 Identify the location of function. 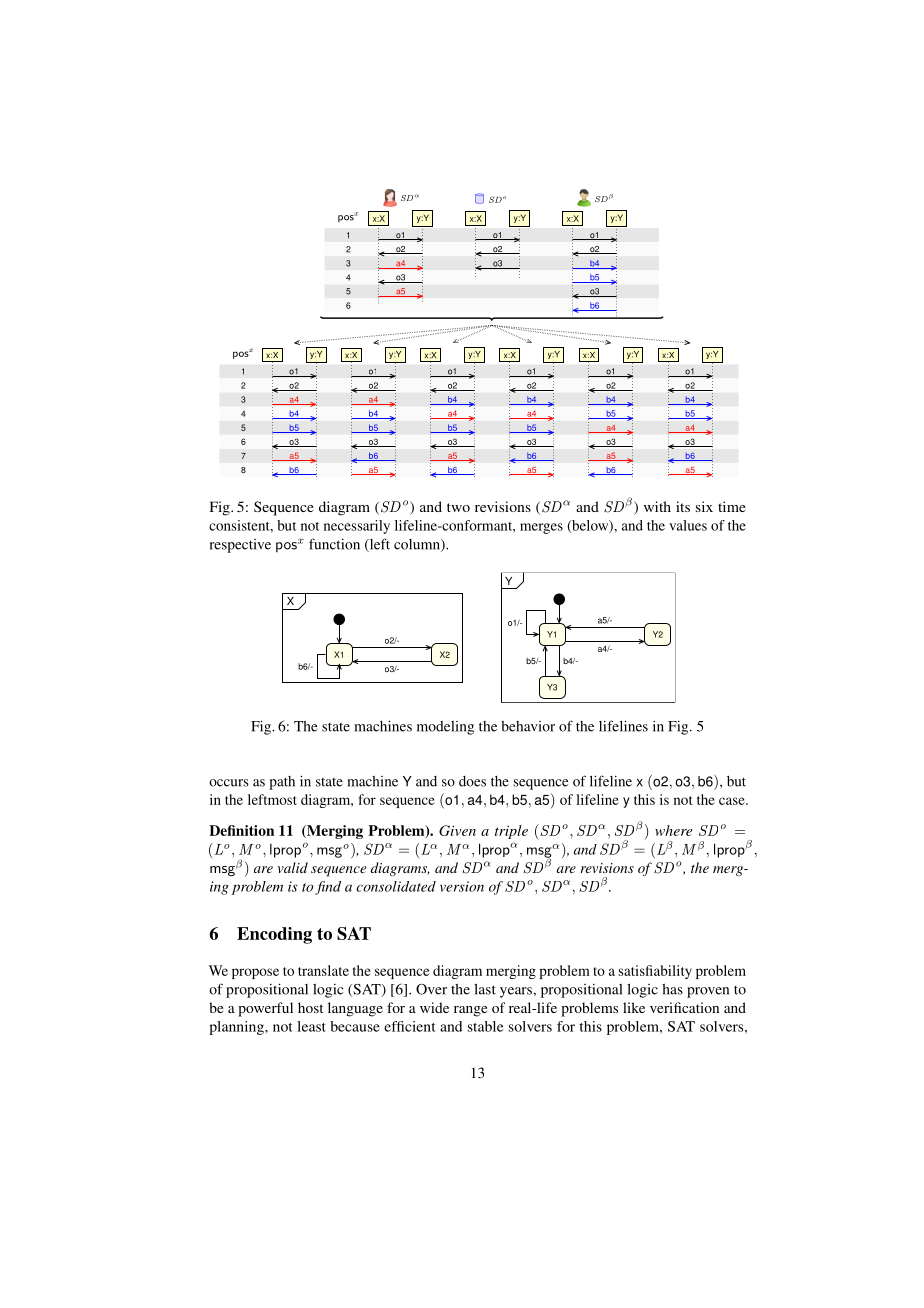
(334, 544).
